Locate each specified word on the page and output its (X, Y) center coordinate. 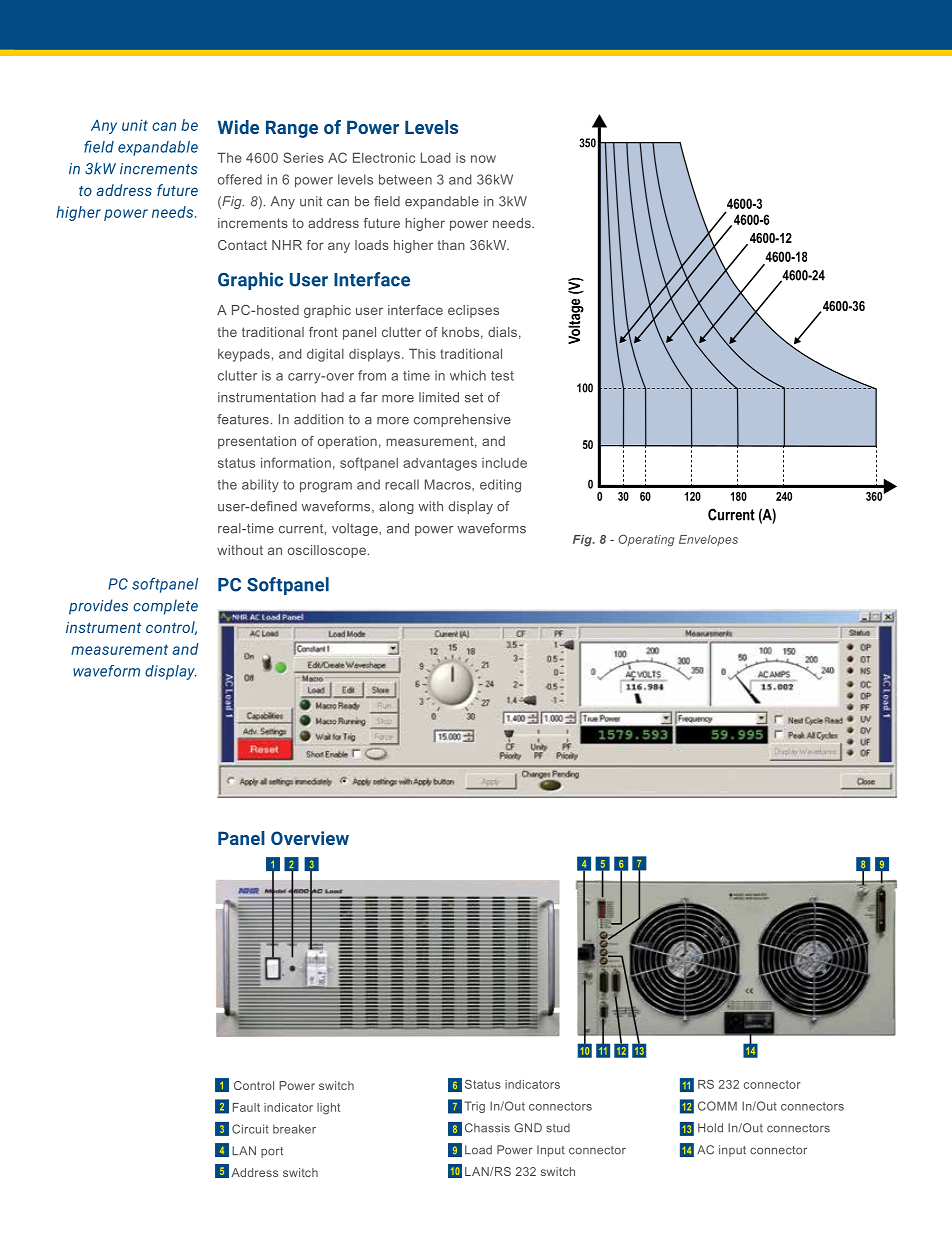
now (483, 159)
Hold (710, 1128)
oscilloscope (327, 551)
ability (260, 486)
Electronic (384, 158)
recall (402, 484)
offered (240, 179)
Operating (646, 540)
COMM (717, 1106)
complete (165, 607)
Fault (246, 1107)
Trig (474, 1107)
